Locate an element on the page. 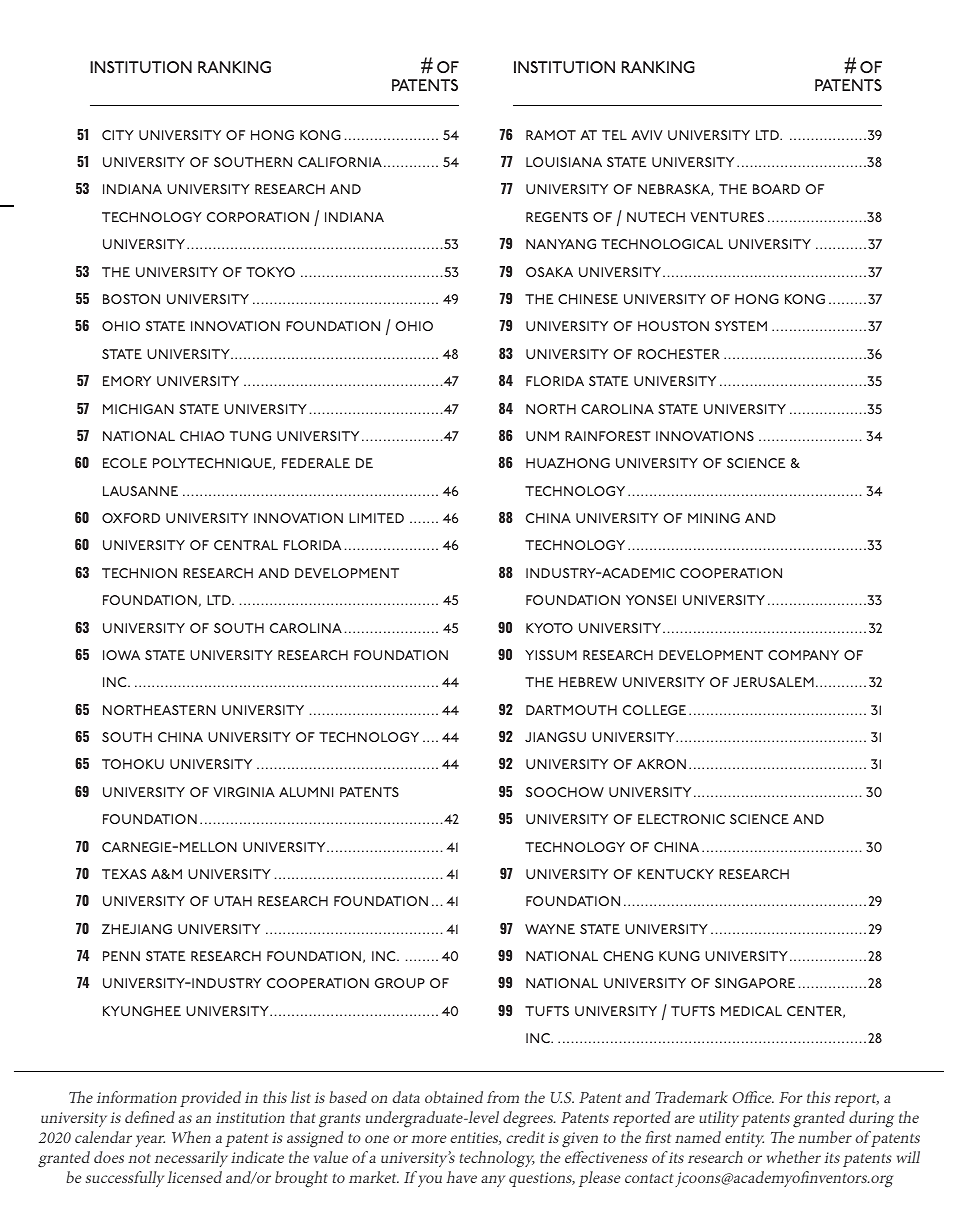 This image has height=1232, width=958. louisiana is located at coordinates (564, 162).
